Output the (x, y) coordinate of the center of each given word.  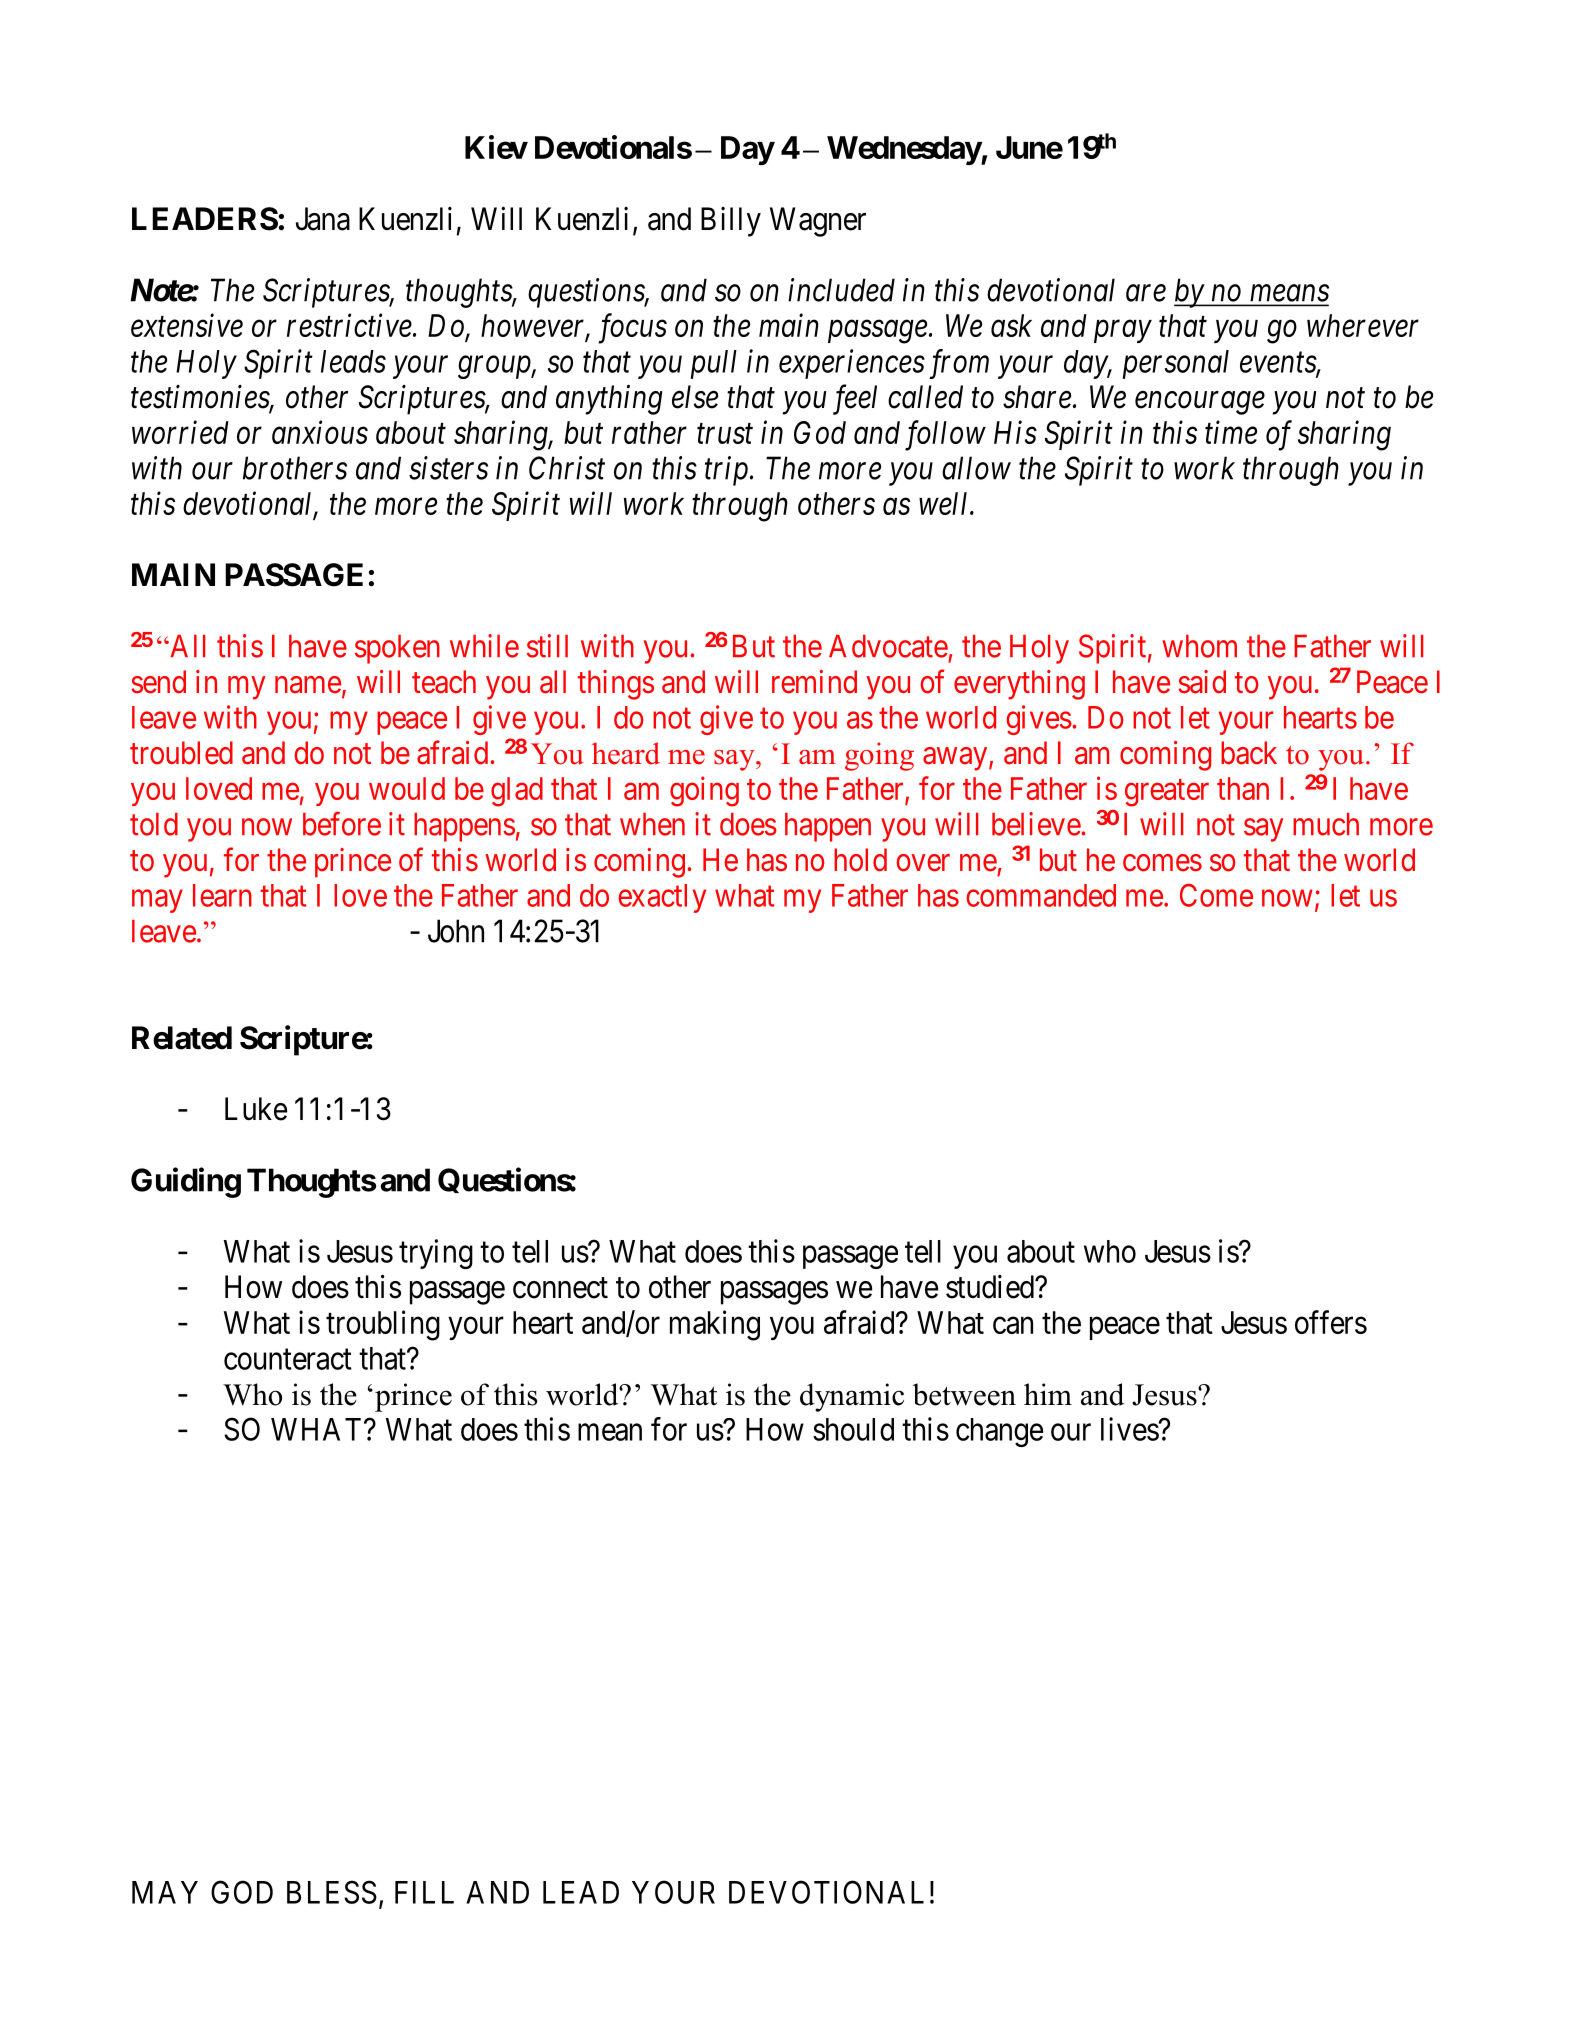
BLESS (332, 1892)
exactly (662, 898)
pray (1122, 332)
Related (182, 1038)
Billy (731, 222)
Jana (323, 219)
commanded (1041, 895)
